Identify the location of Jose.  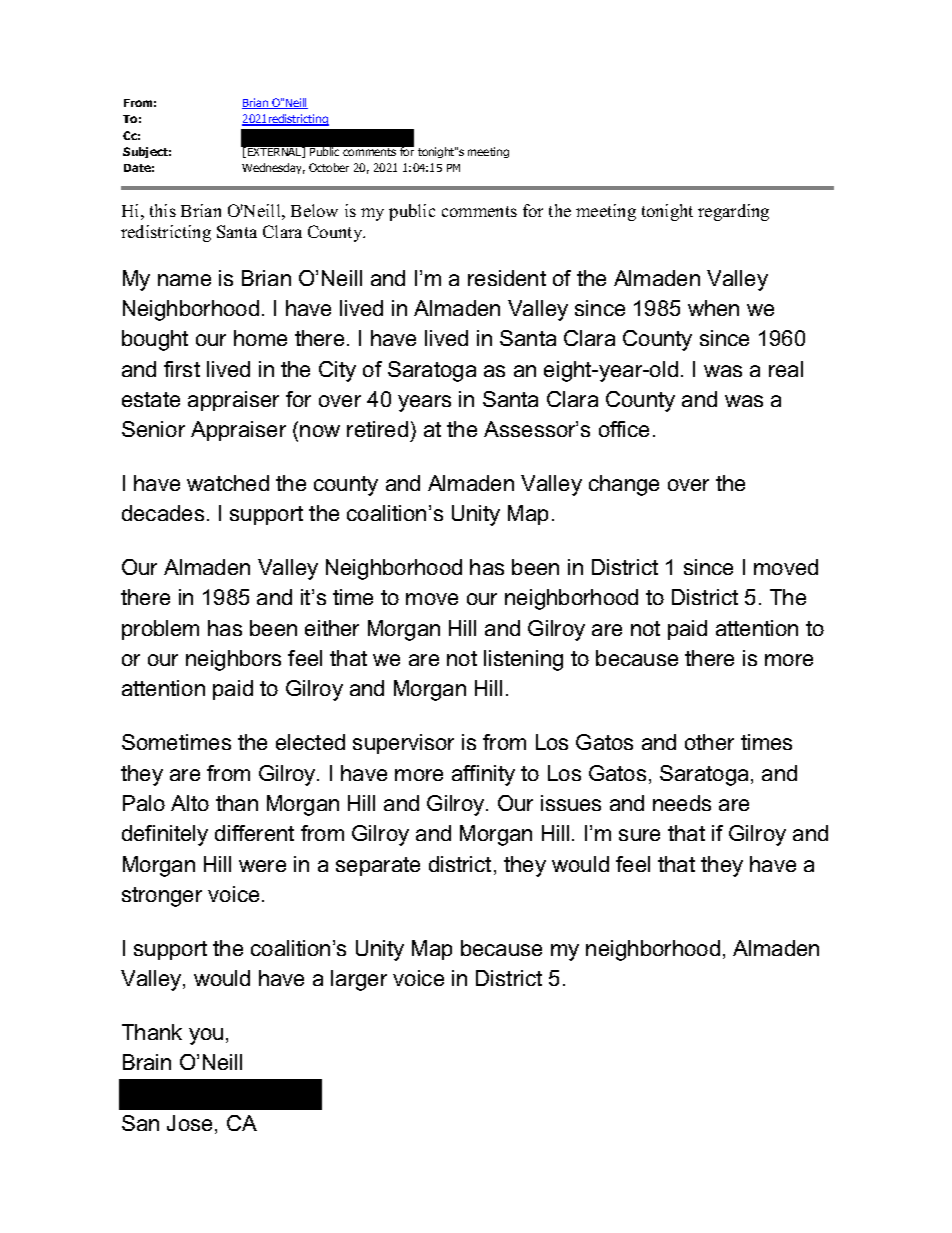
(189, 1123).
